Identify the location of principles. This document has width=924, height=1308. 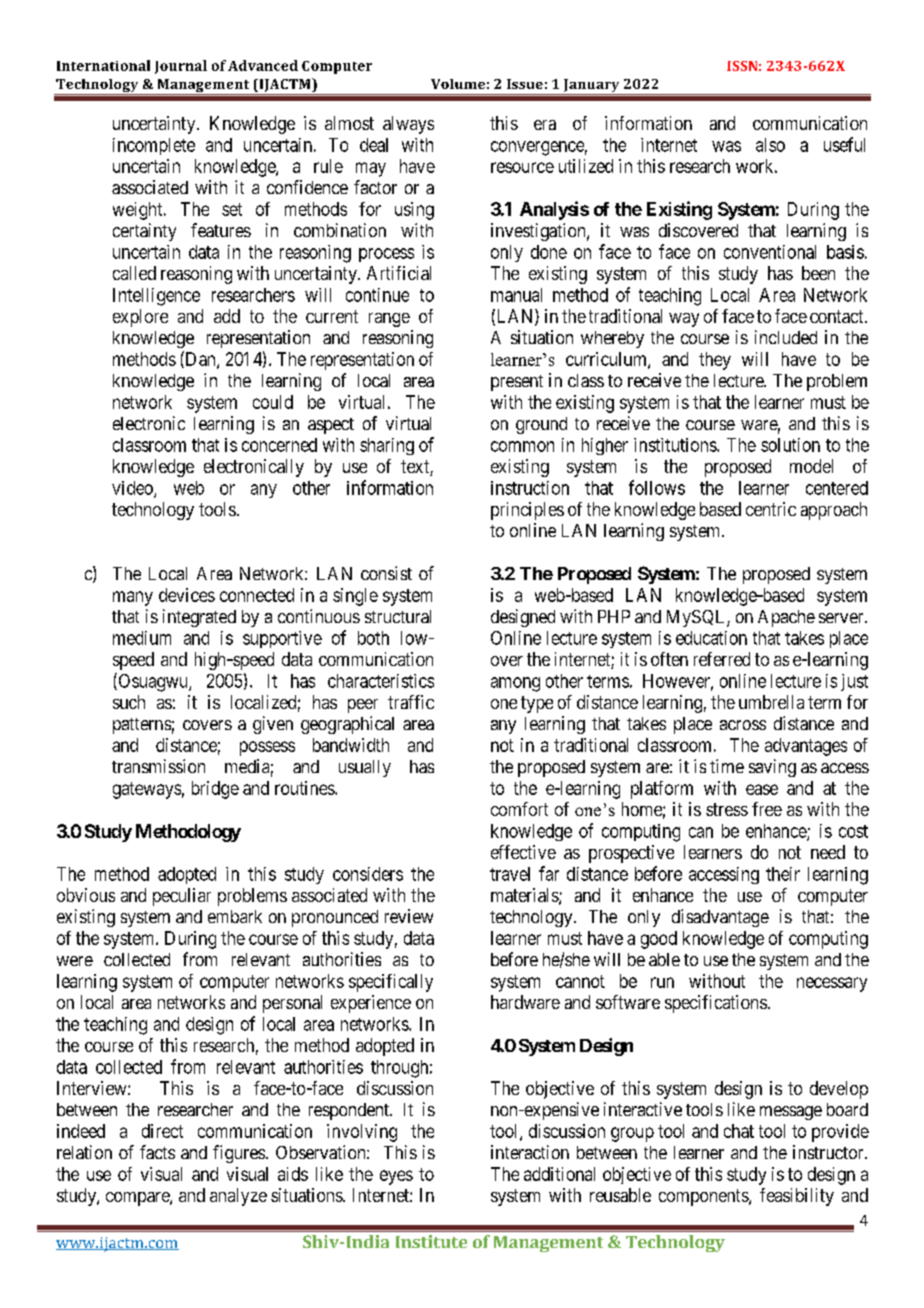
(527, 511).
